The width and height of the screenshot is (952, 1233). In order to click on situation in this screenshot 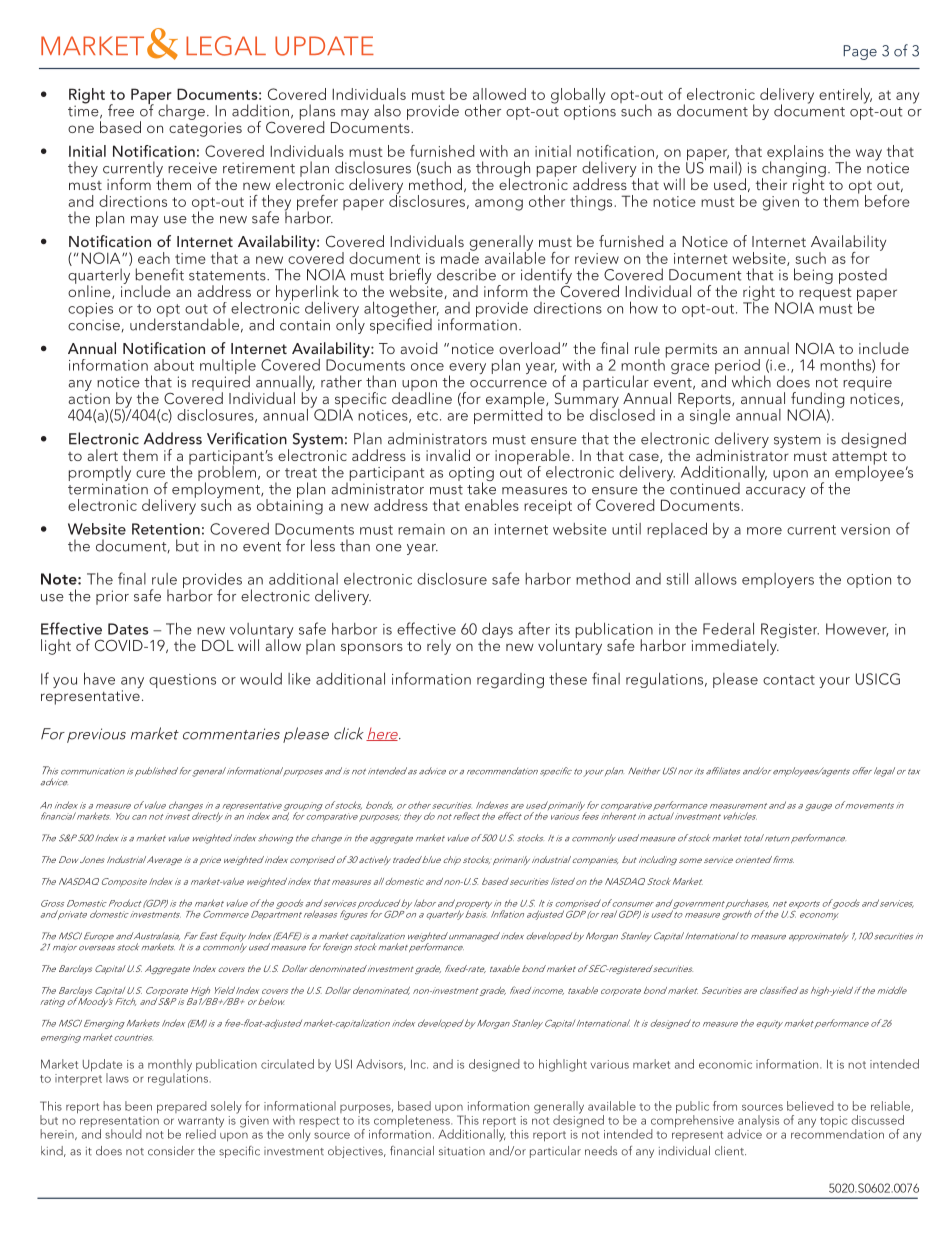, I will do `click(462, 1151)`.
